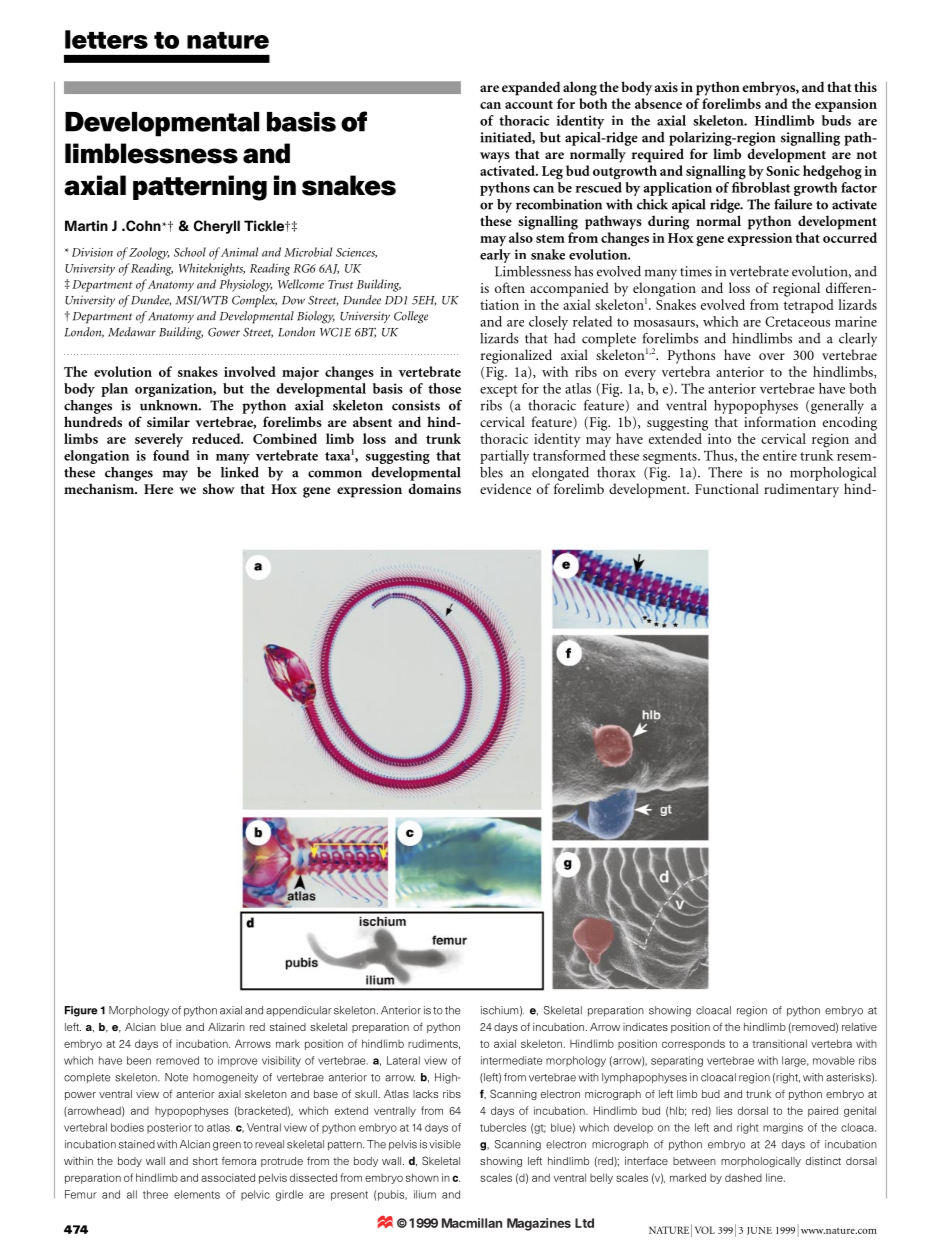  Describe the element at coordinates (801, 490) in the screenshot. I see `rudimentary` at that location.
